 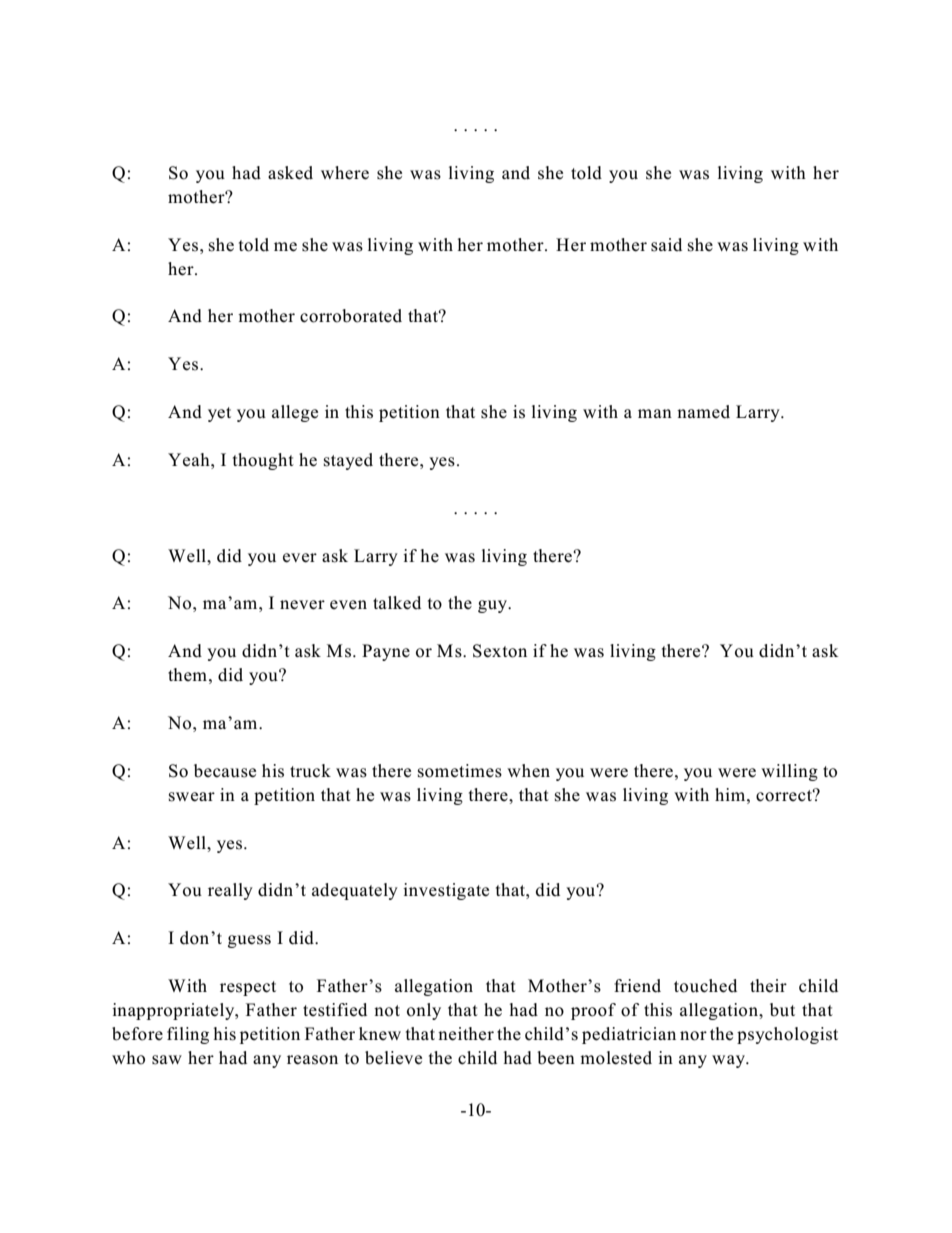 What do you see at coordinates (290, 173) in the screenshot?
I see `asked` at bounding box center [290, 173].
